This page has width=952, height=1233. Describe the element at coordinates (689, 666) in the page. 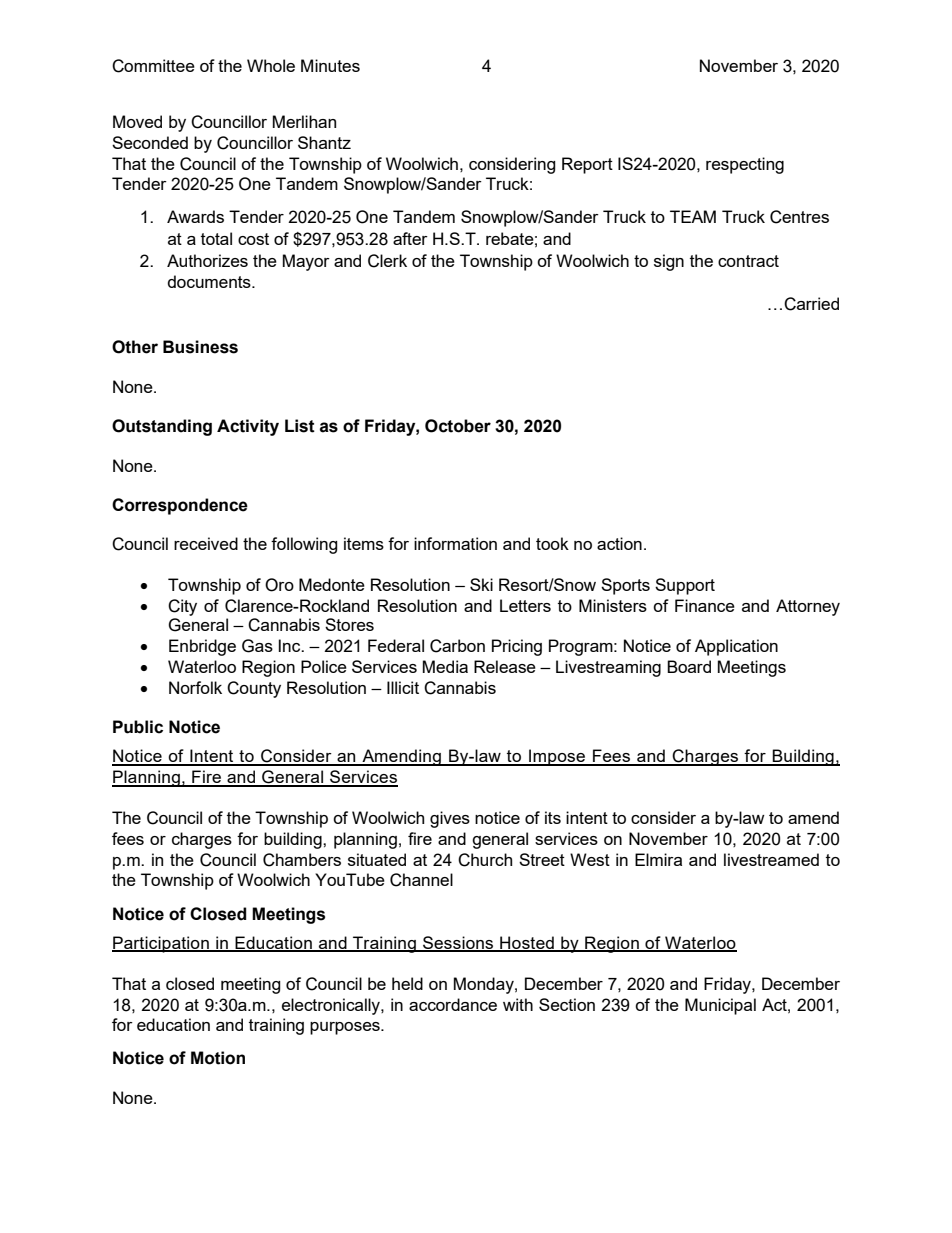

I see `Board` at that location.
